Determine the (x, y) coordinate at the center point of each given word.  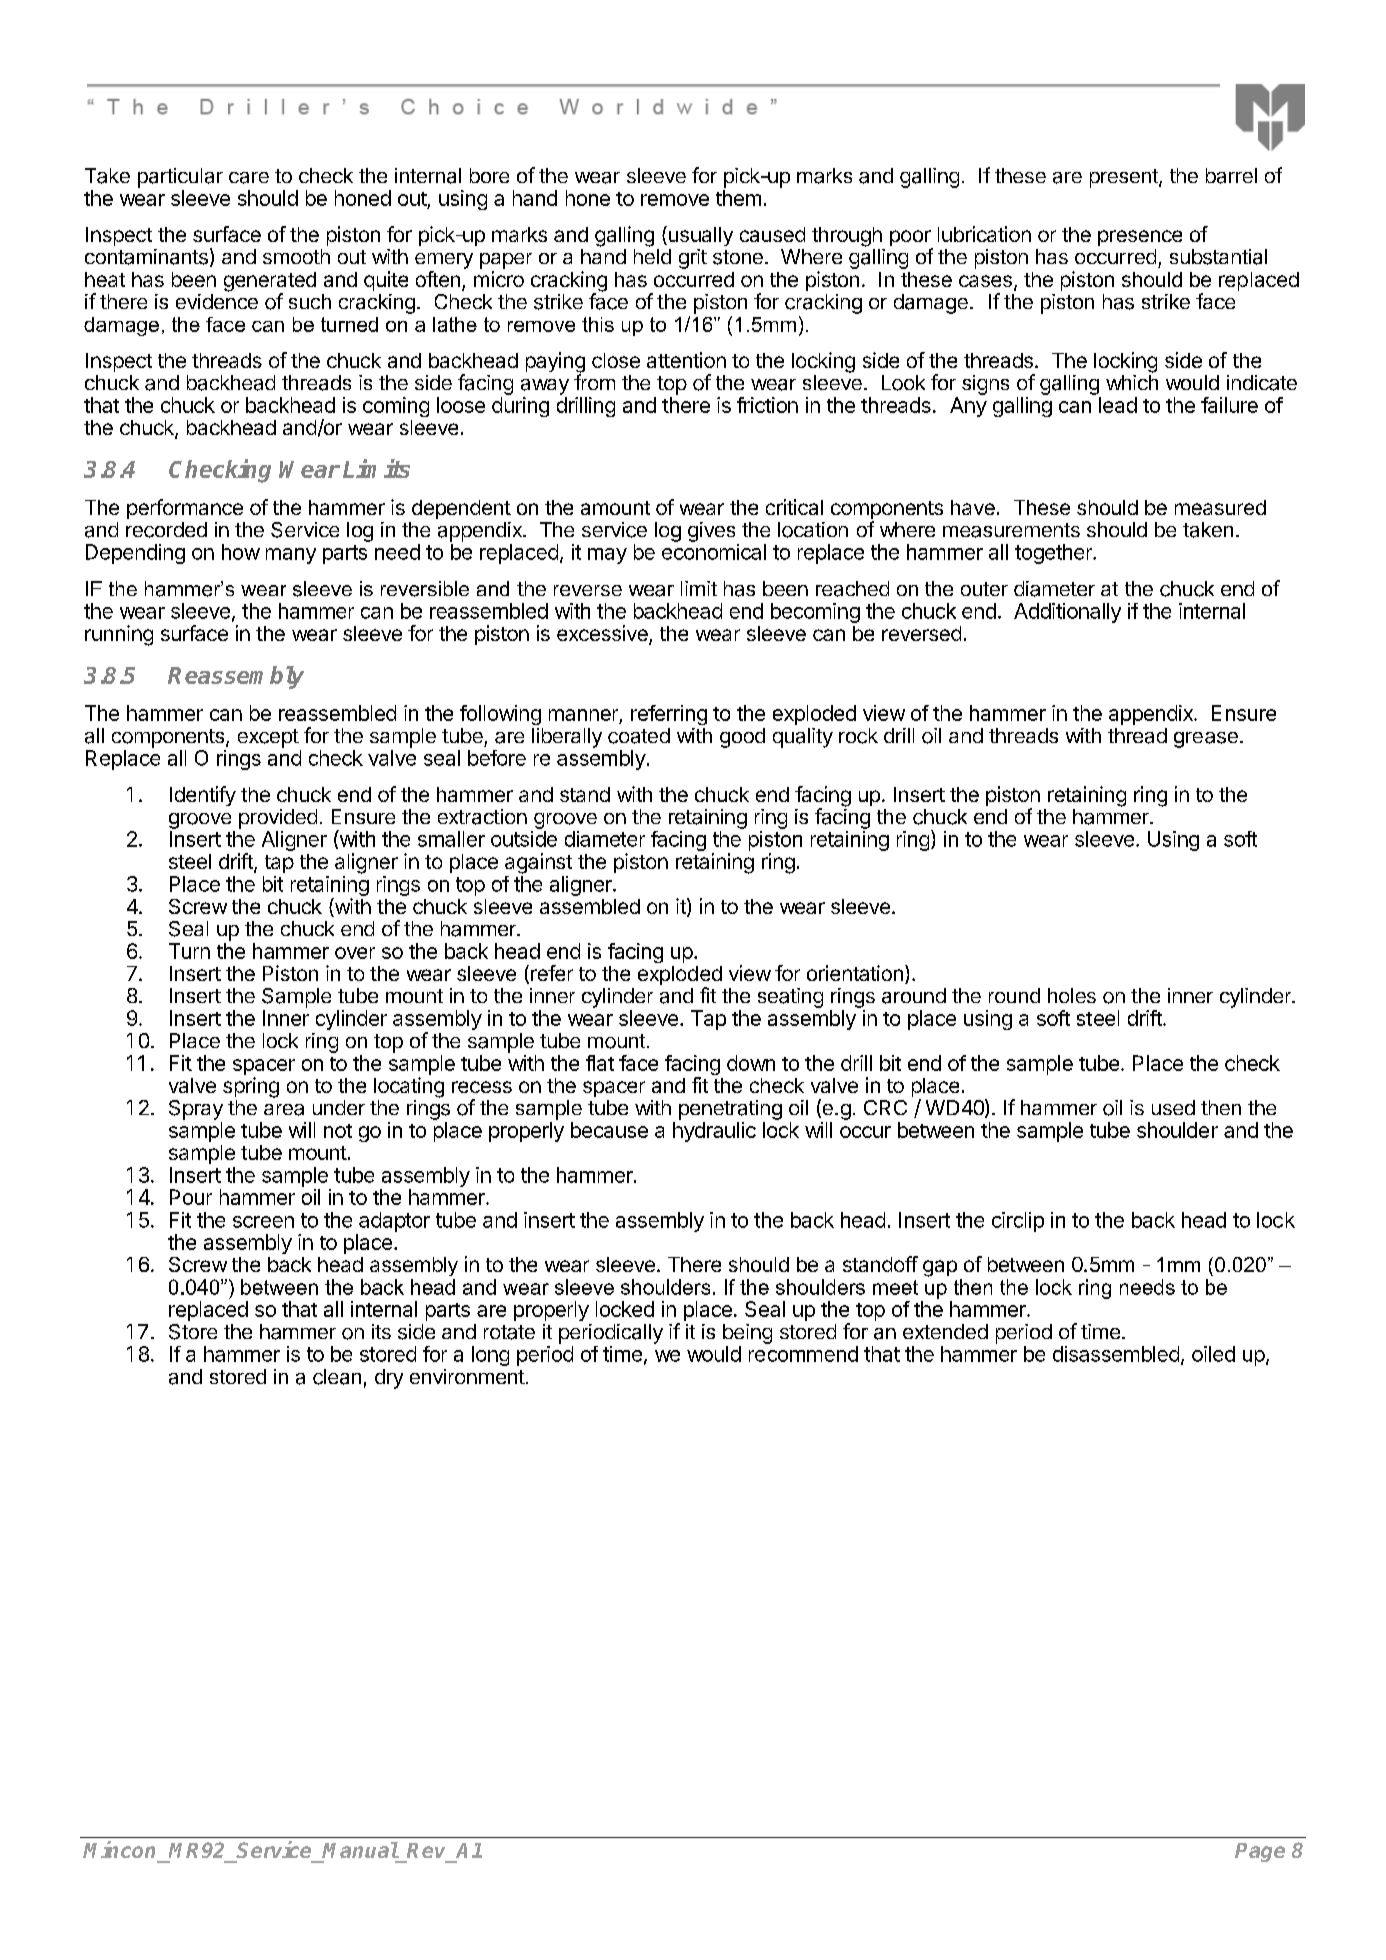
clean (337, 1377)
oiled (1213, 1354)
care (249, 178)
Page (1260, 1852)
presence (1140, 238)
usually (699, 236)
